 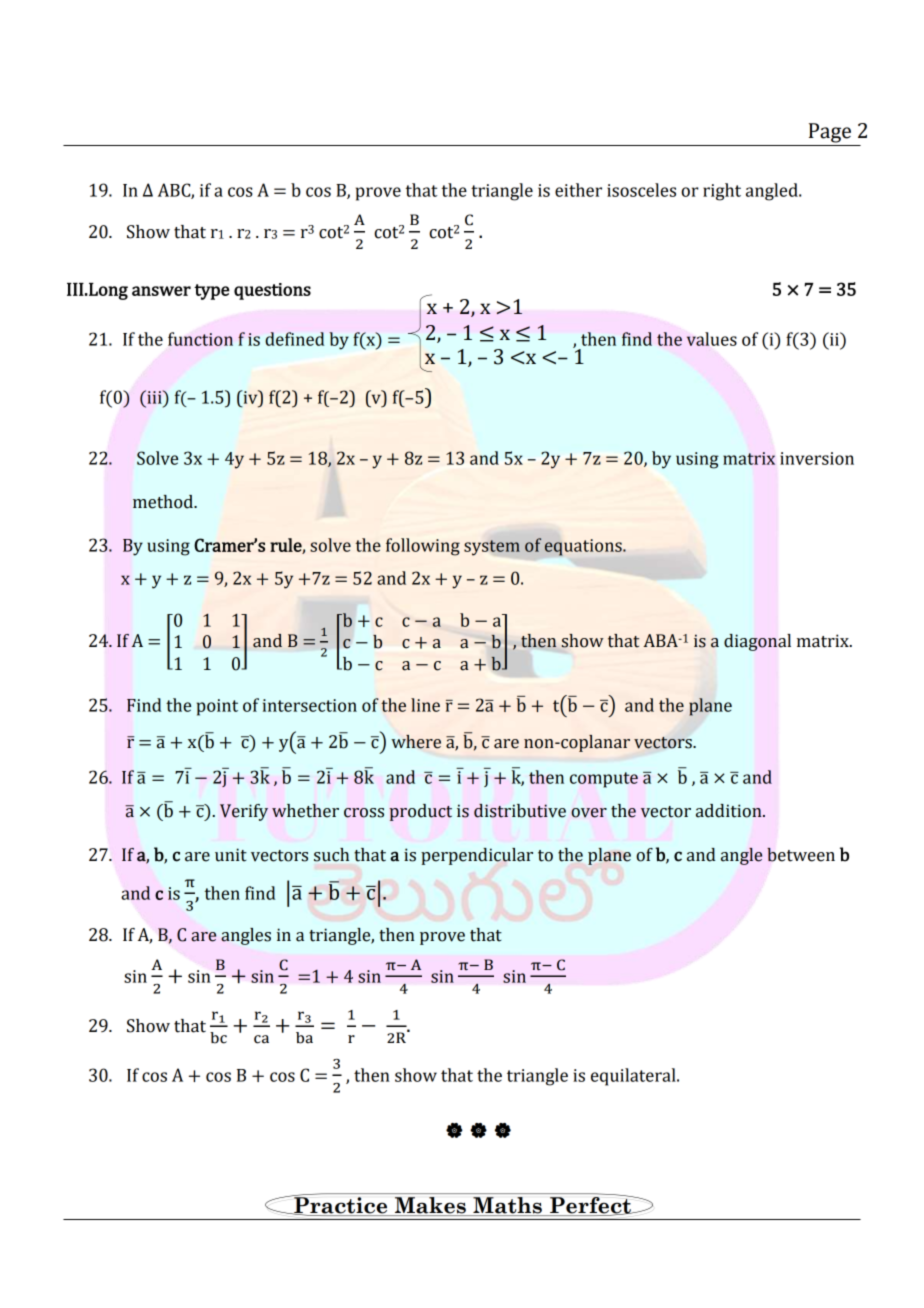 I want to click on Practice, so click(x=341, y=1205).
